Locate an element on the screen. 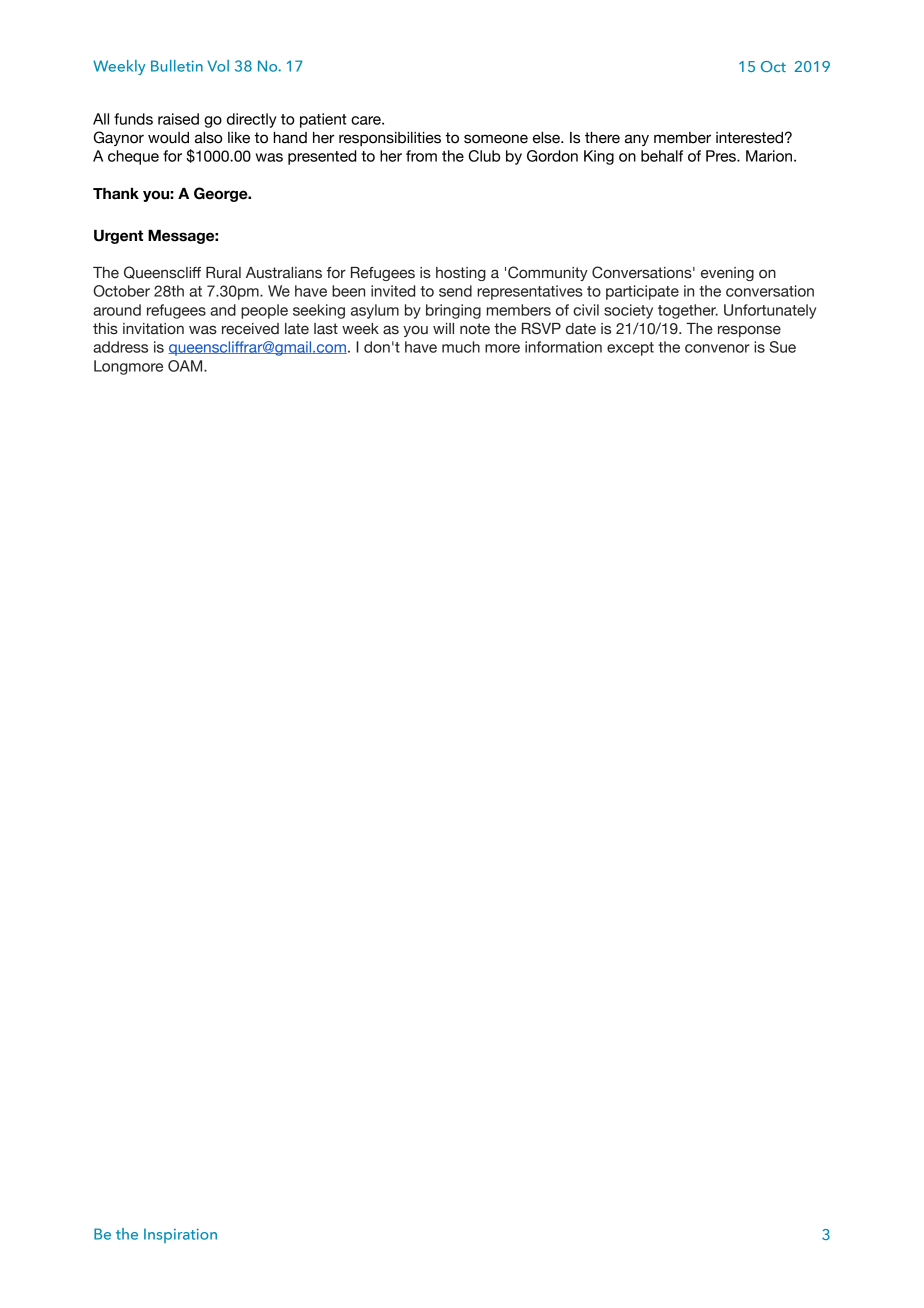 Image resolution: width=924 pixels, height=1308 pixels. invitation is located at coordinates (153, 329).
